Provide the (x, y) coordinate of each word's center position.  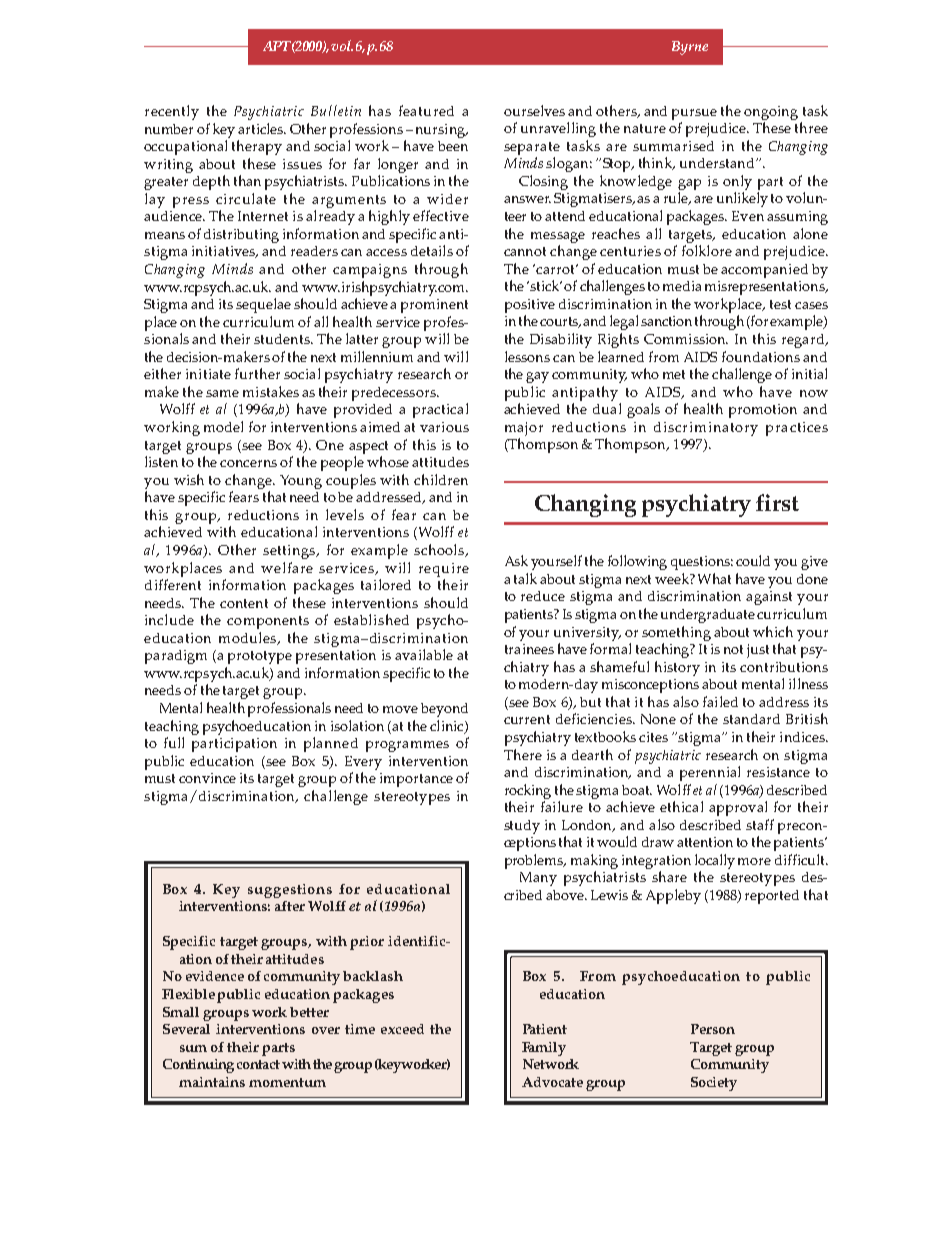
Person (713, 1029)
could (753, 560)
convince (207, 778)
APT (277, 46)
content (244, 603)
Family (544, 1049)
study (522, 827)
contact (258, 1064)
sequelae (263, 305)
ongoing (771, 113)
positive (530, 306)
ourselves (534, 110)
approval (738, 808)
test (780, 304)
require (444, 570)
